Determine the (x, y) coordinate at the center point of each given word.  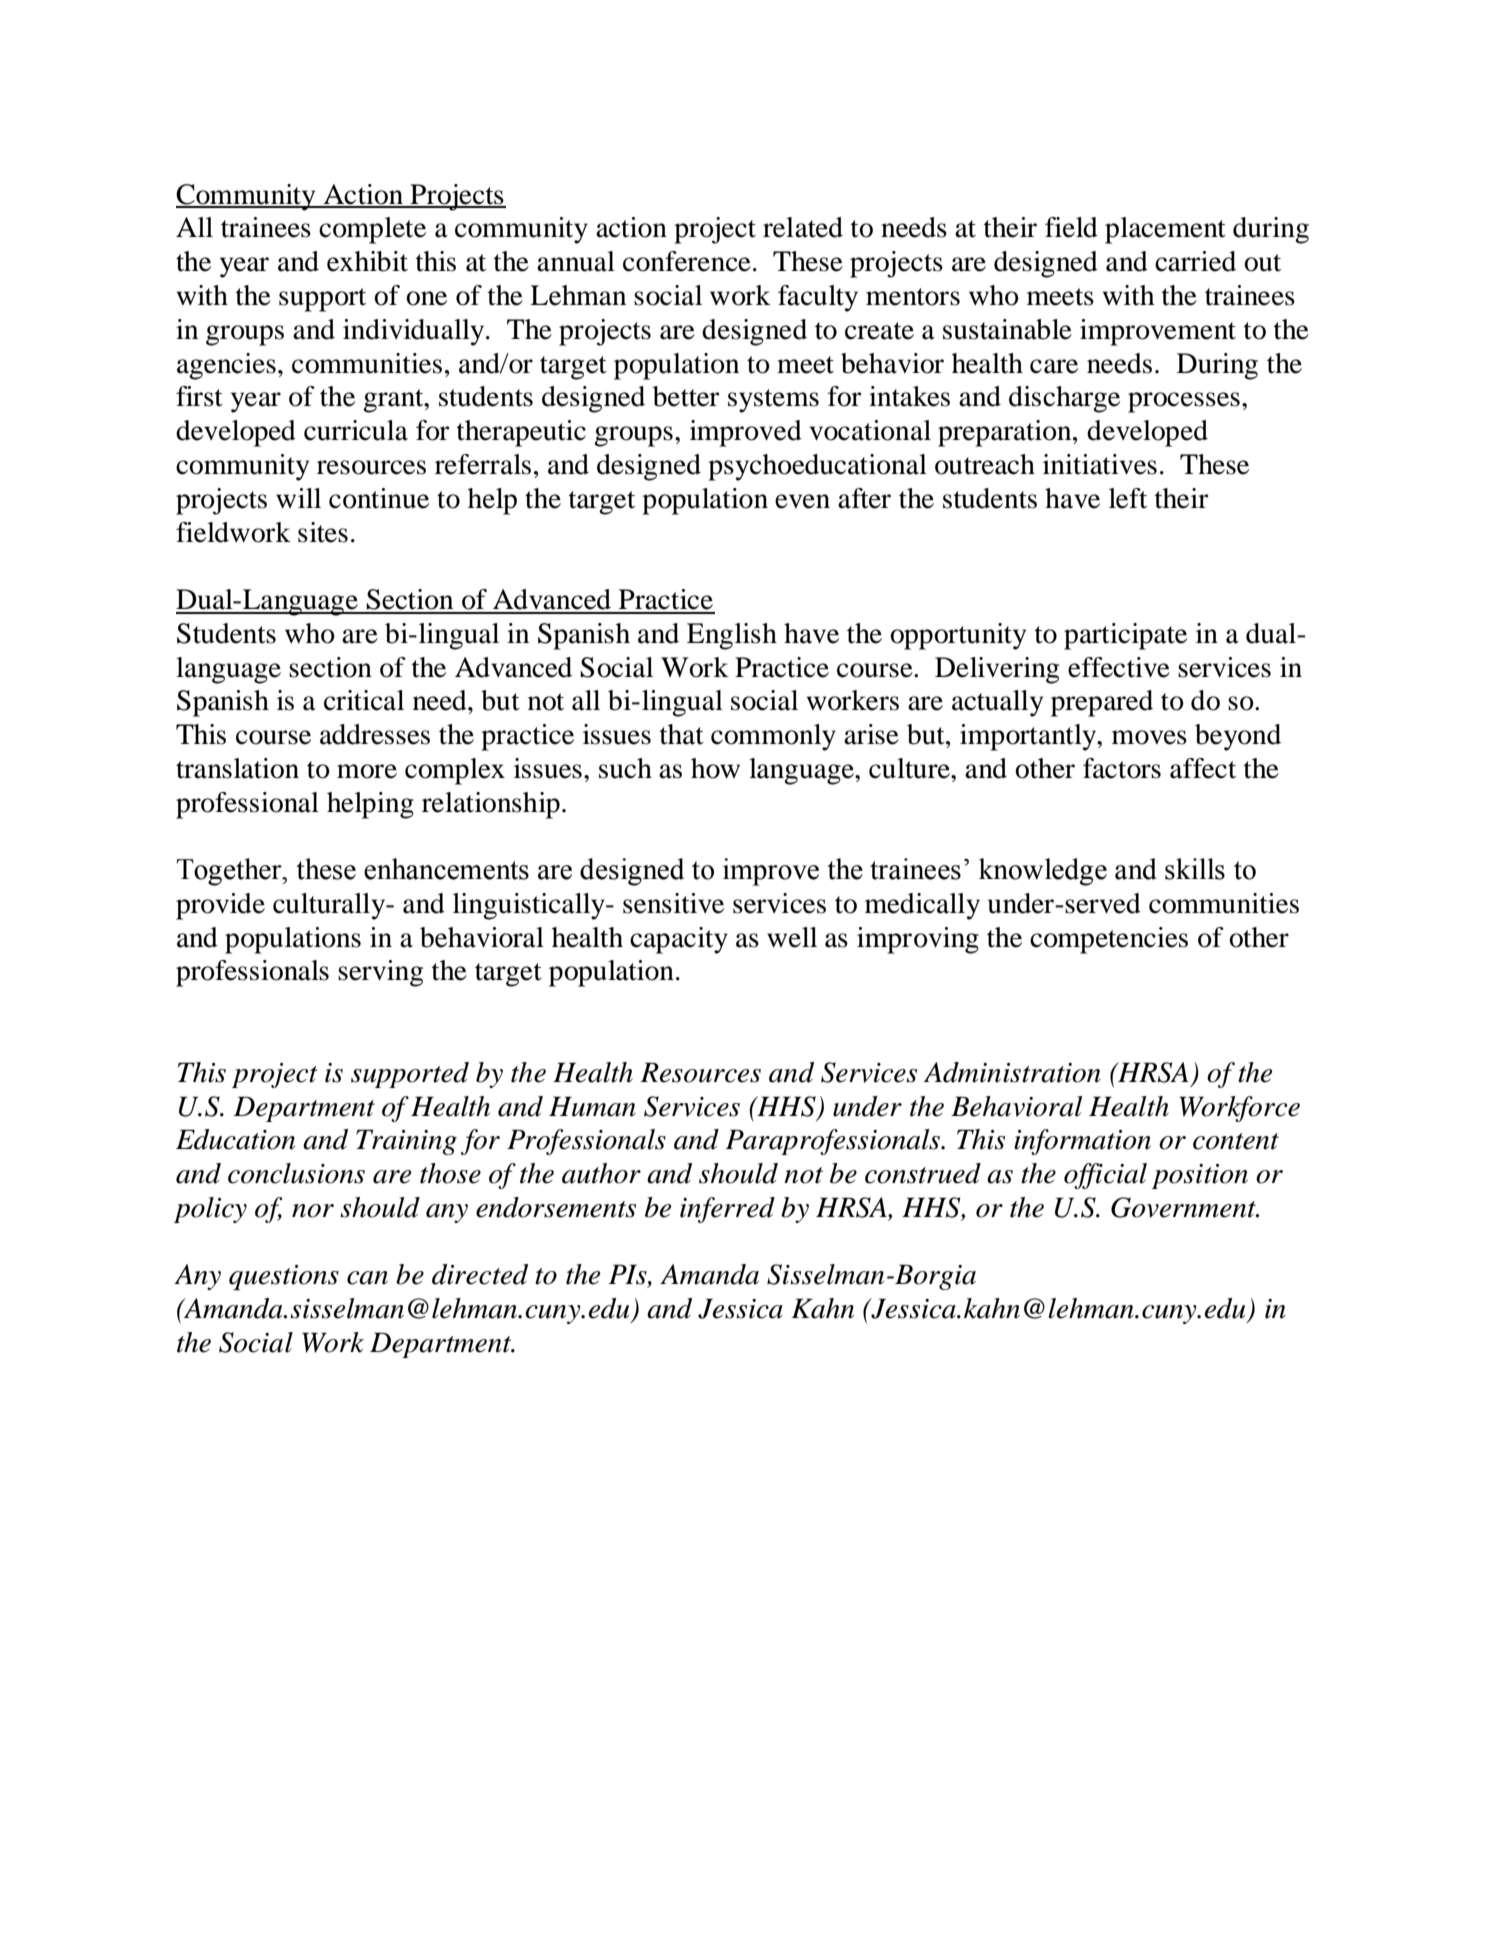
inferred (727, 1210)
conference (687, 261)
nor (313, 1211)
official (1105, 1176)
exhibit (367, 261)
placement (1165, 230)
